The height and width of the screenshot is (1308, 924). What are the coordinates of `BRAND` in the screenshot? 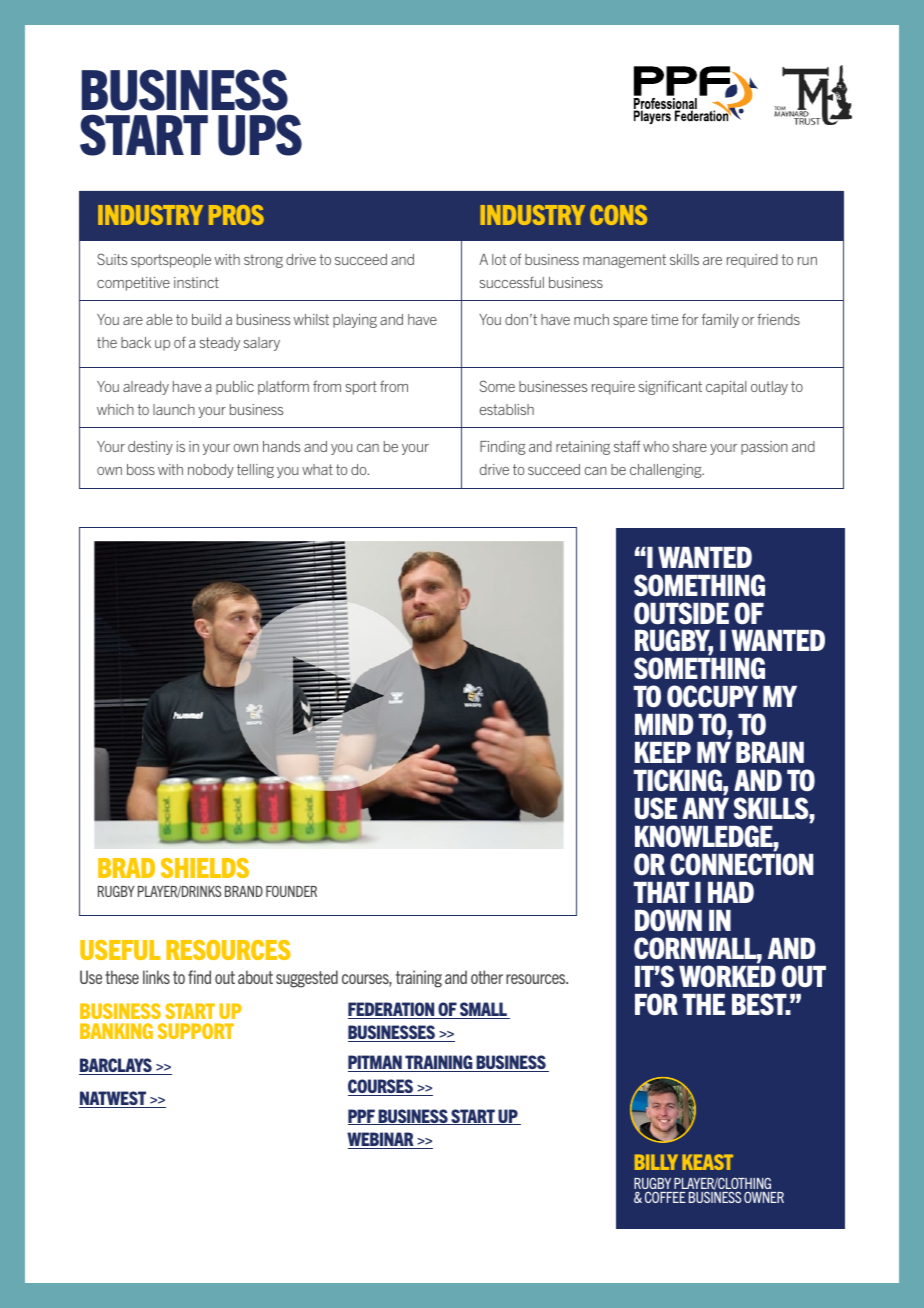 It's located at (244, 891).
